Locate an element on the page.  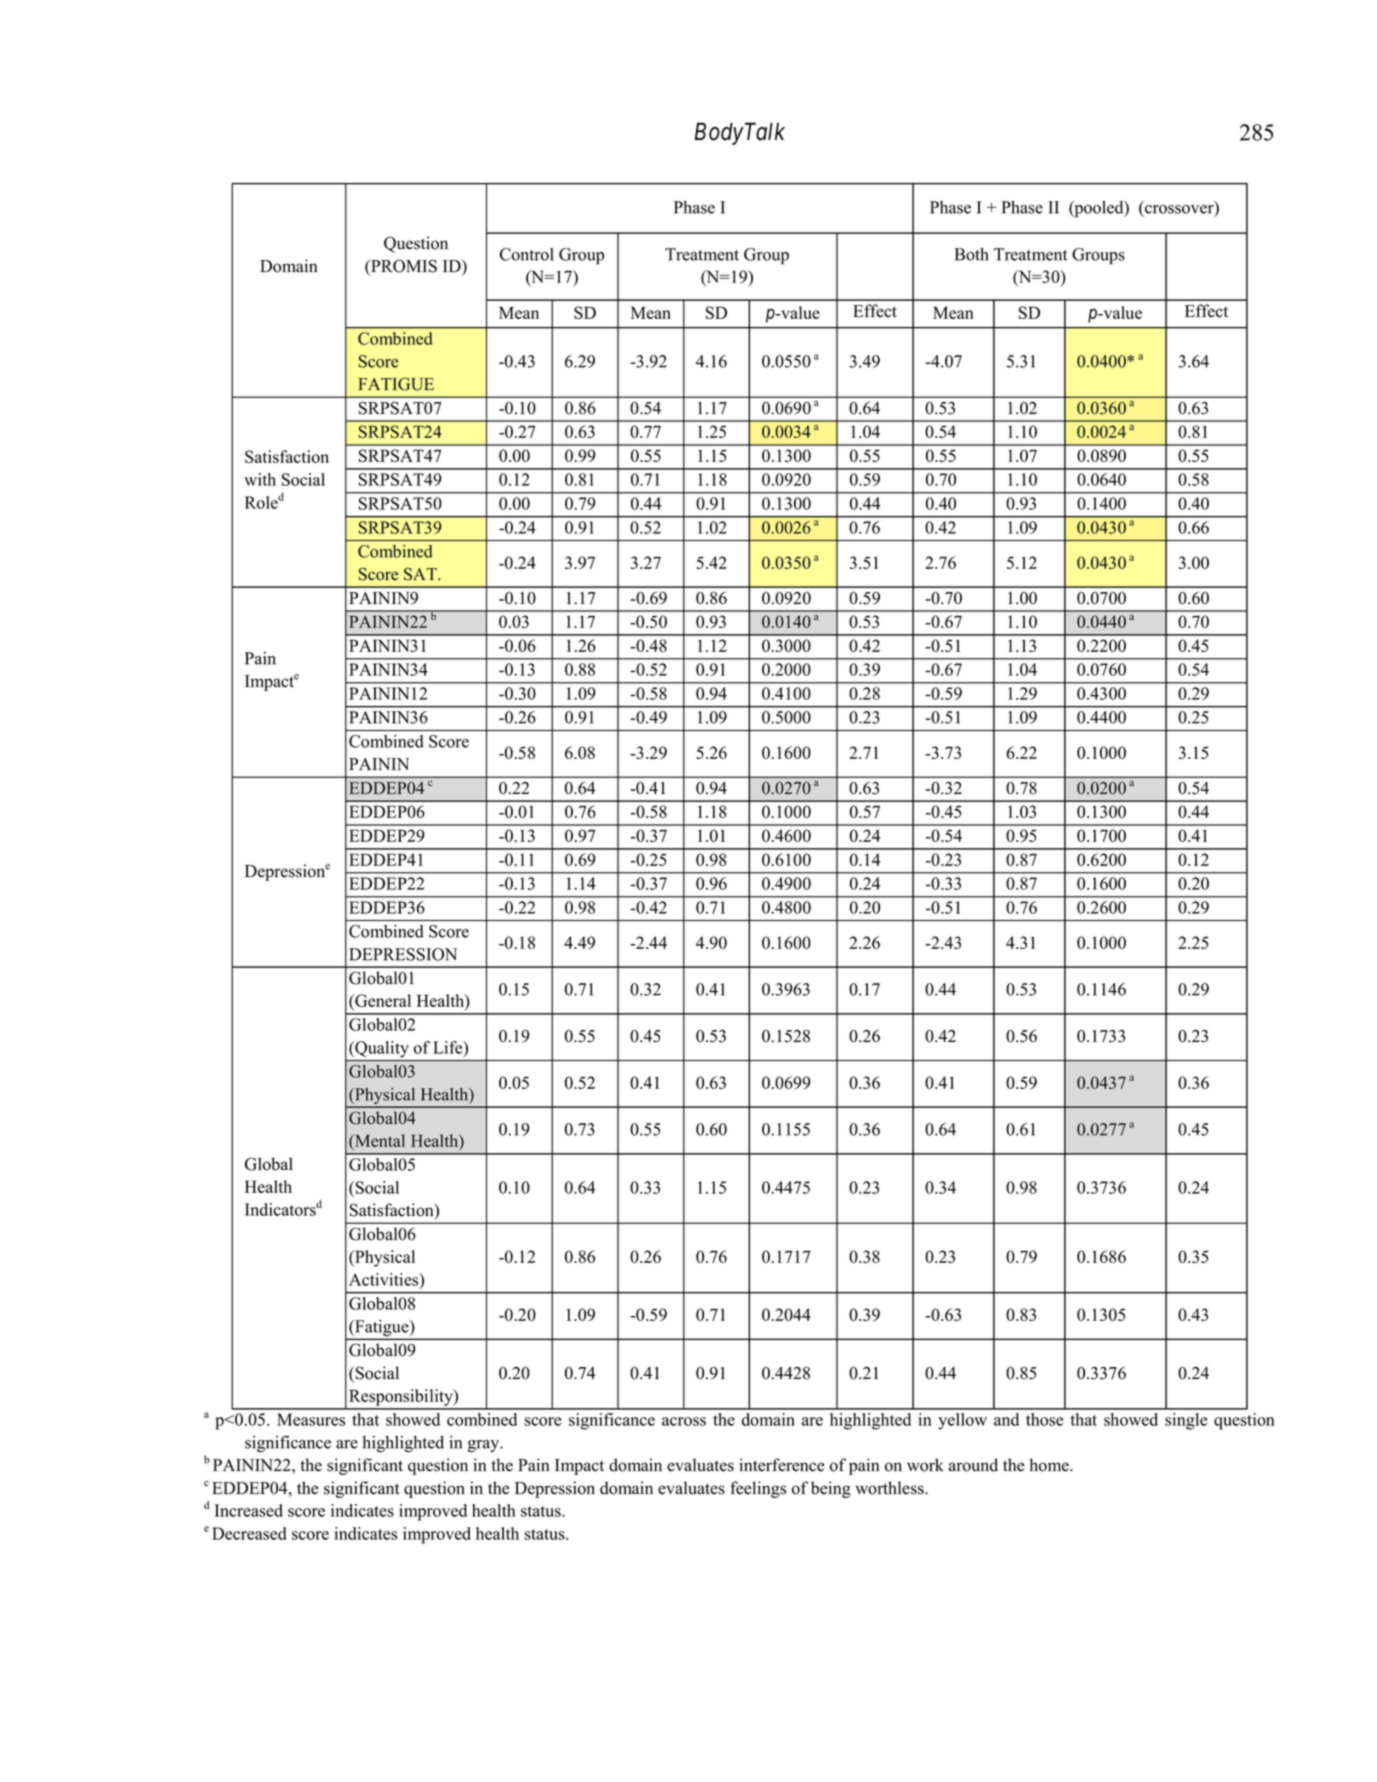
Measures is located at coordinates (311, 1419).
